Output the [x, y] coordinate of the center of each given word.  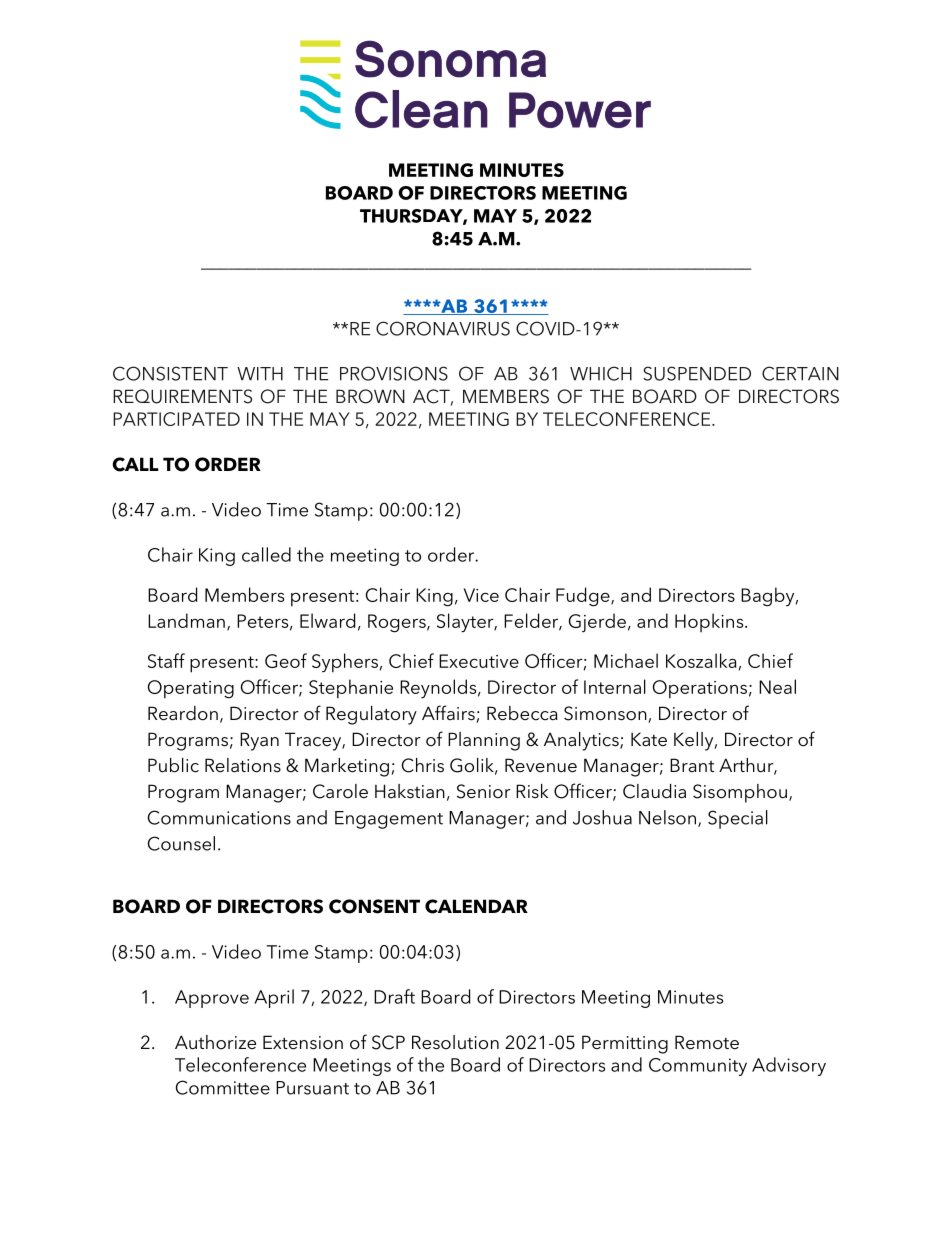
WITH [260, 374]
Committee [223, 1087]
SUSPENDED [697, 373]
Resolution [455, 1042]
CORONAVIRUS [443, 328]
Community [698, 1067]
